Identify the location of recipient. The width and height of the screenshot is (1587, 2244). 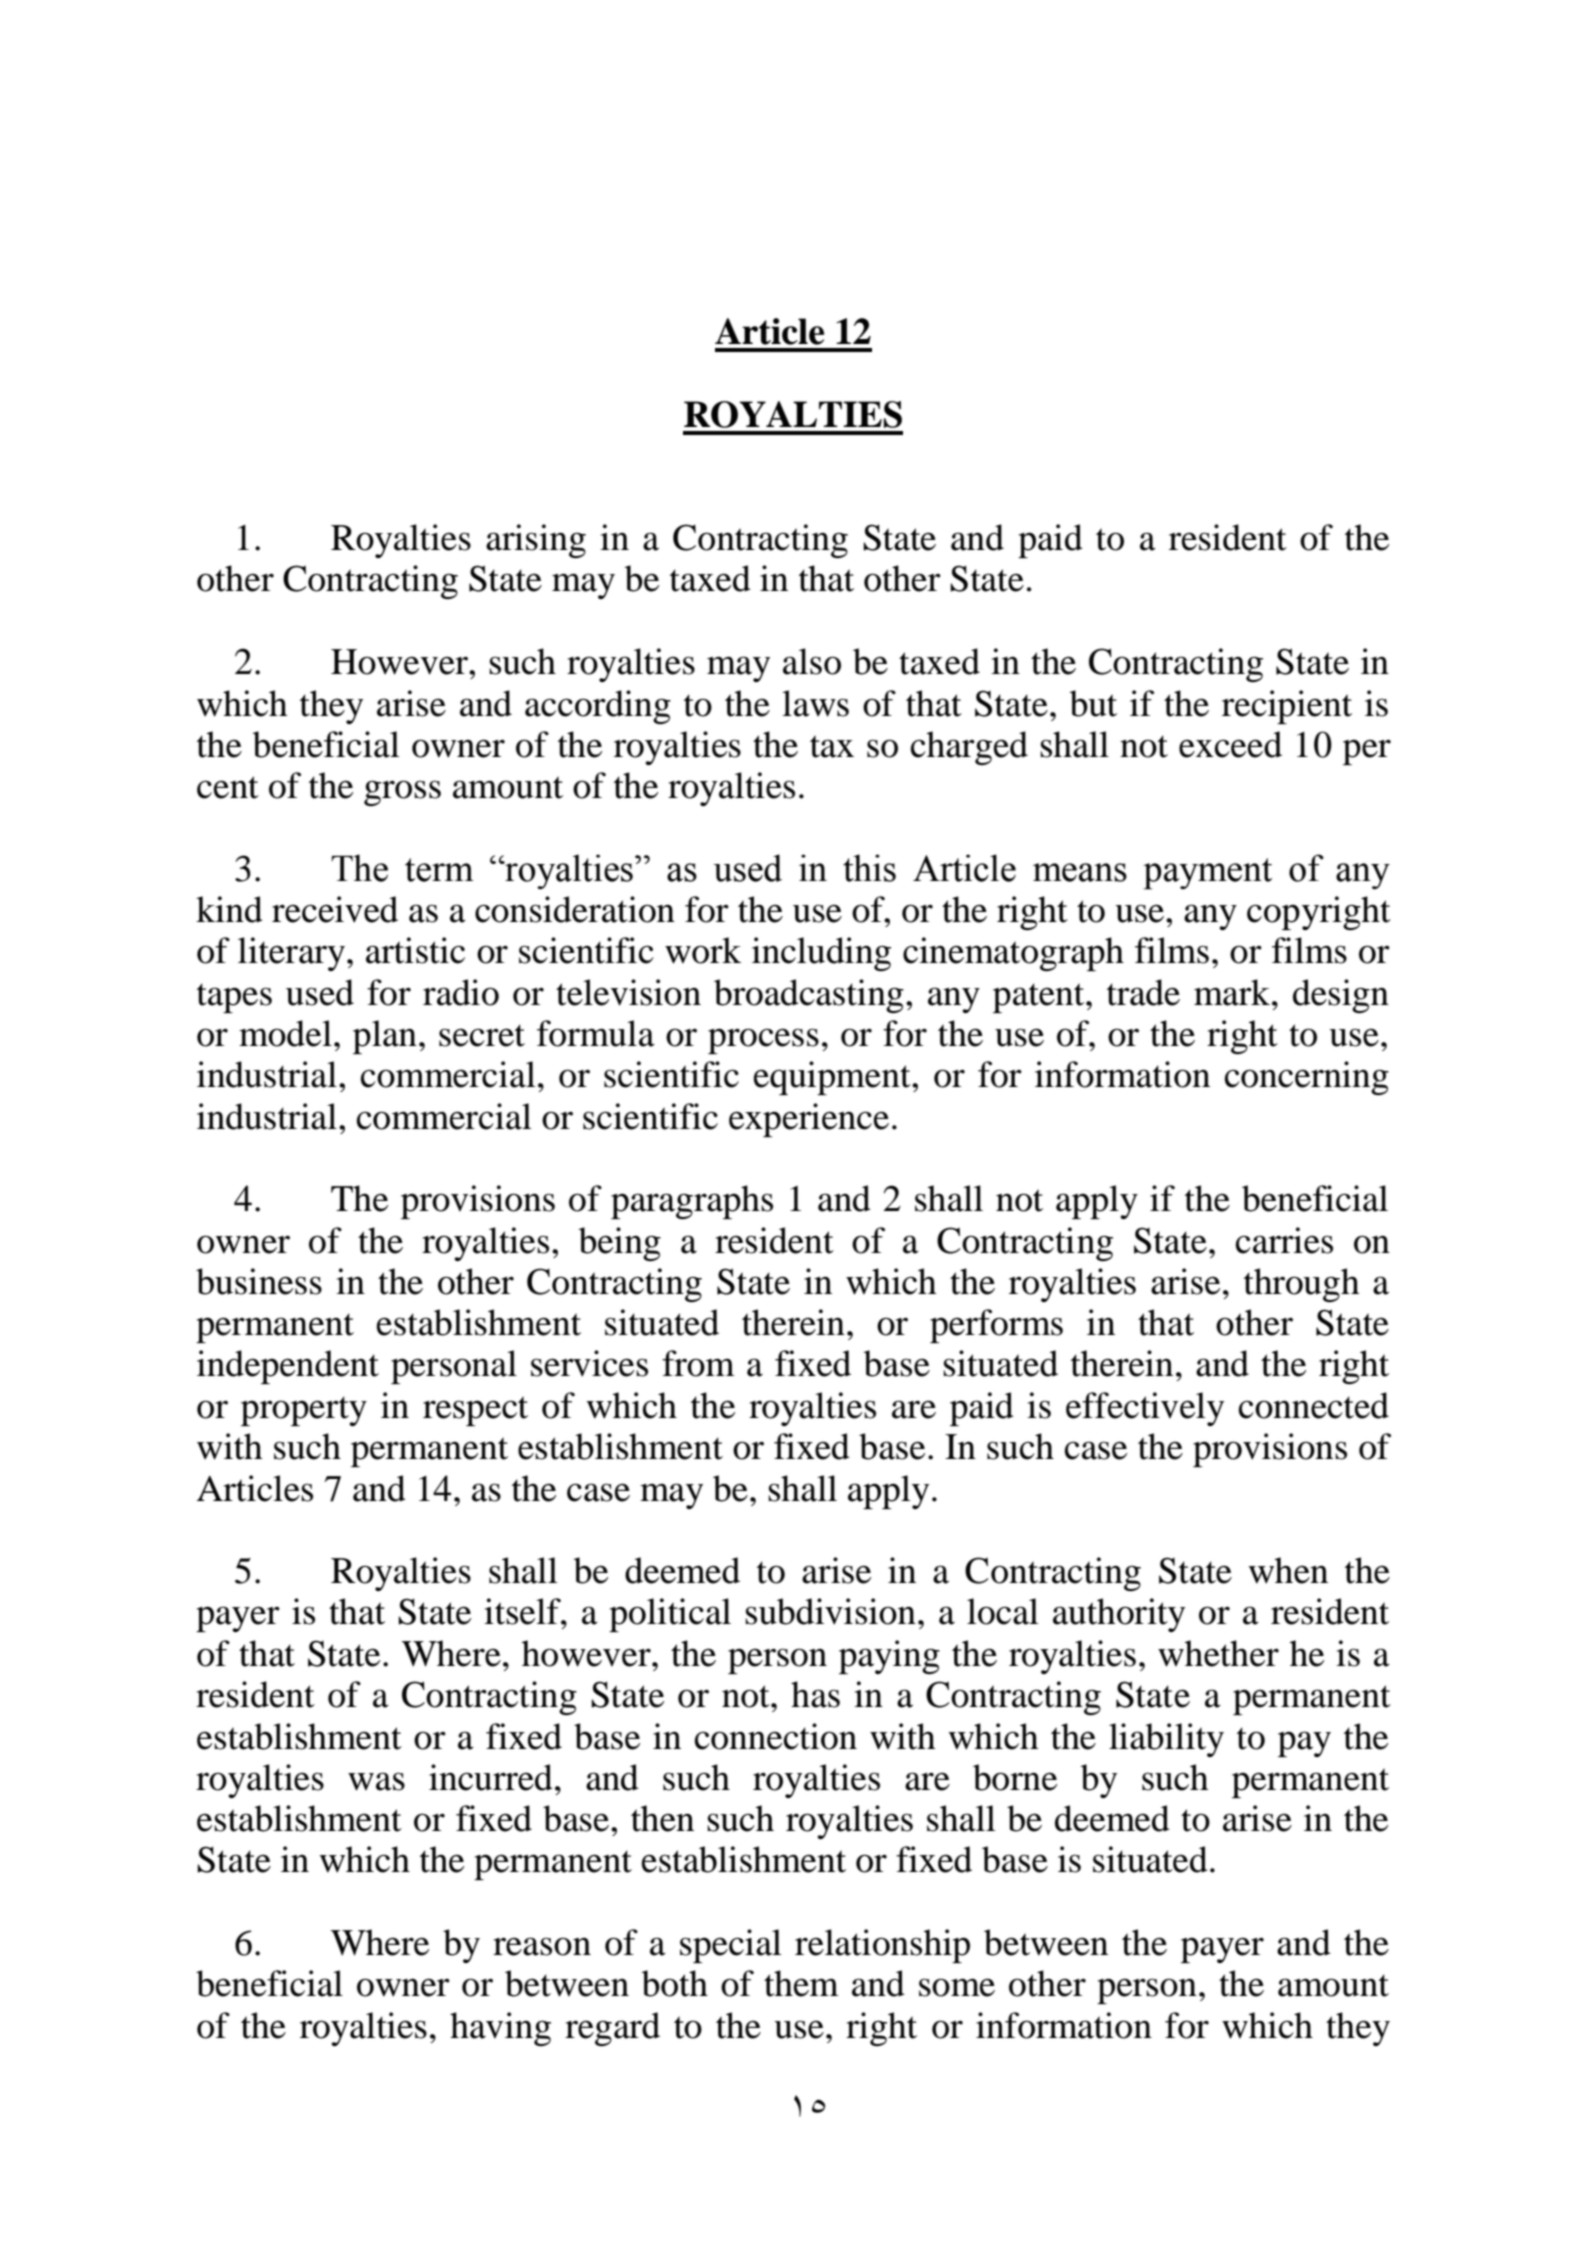
(1287, 707).
